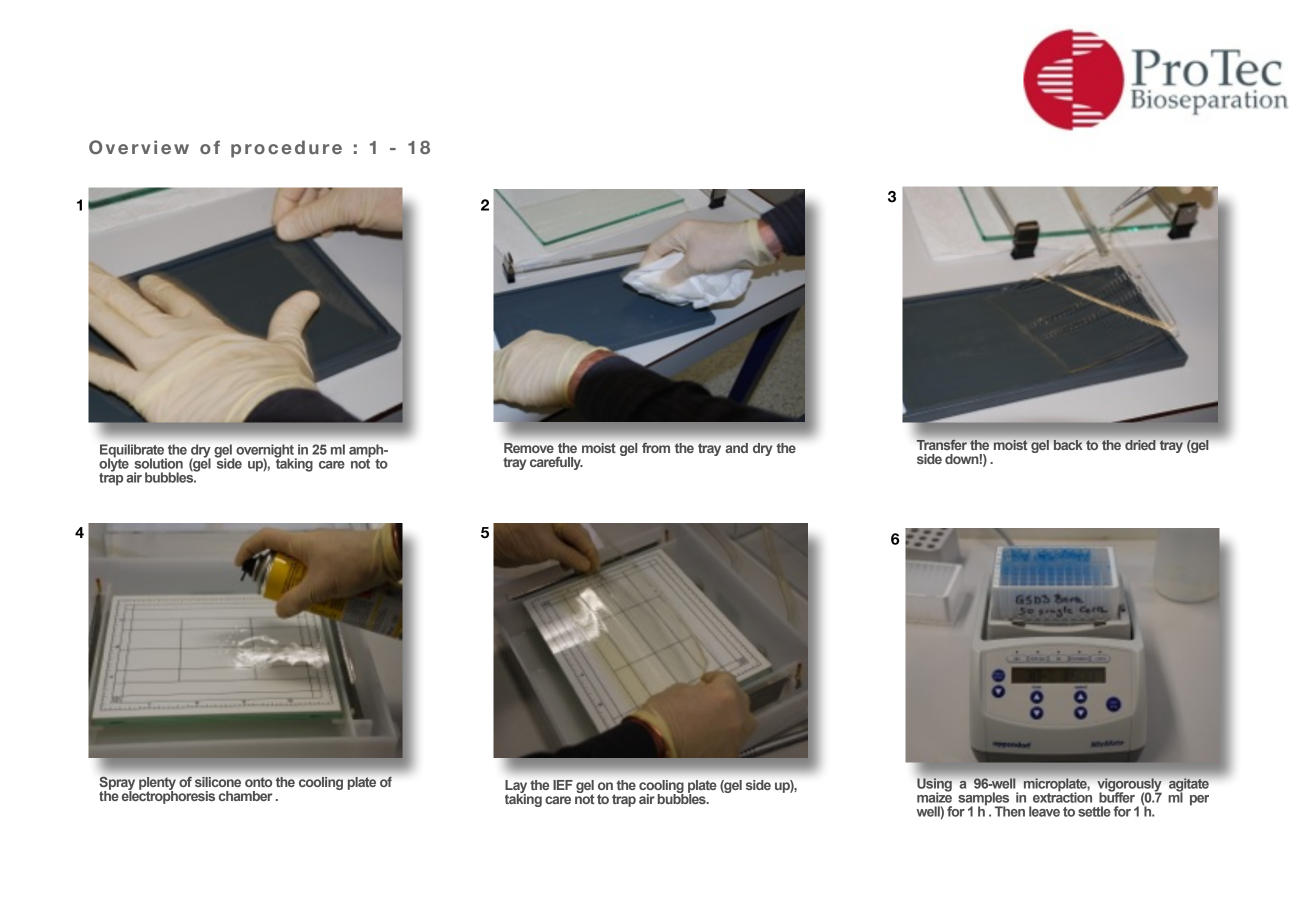  What do you see at coordinates (563, 785) in the image?
I see `IEF` at bounding box center [563, 785].
